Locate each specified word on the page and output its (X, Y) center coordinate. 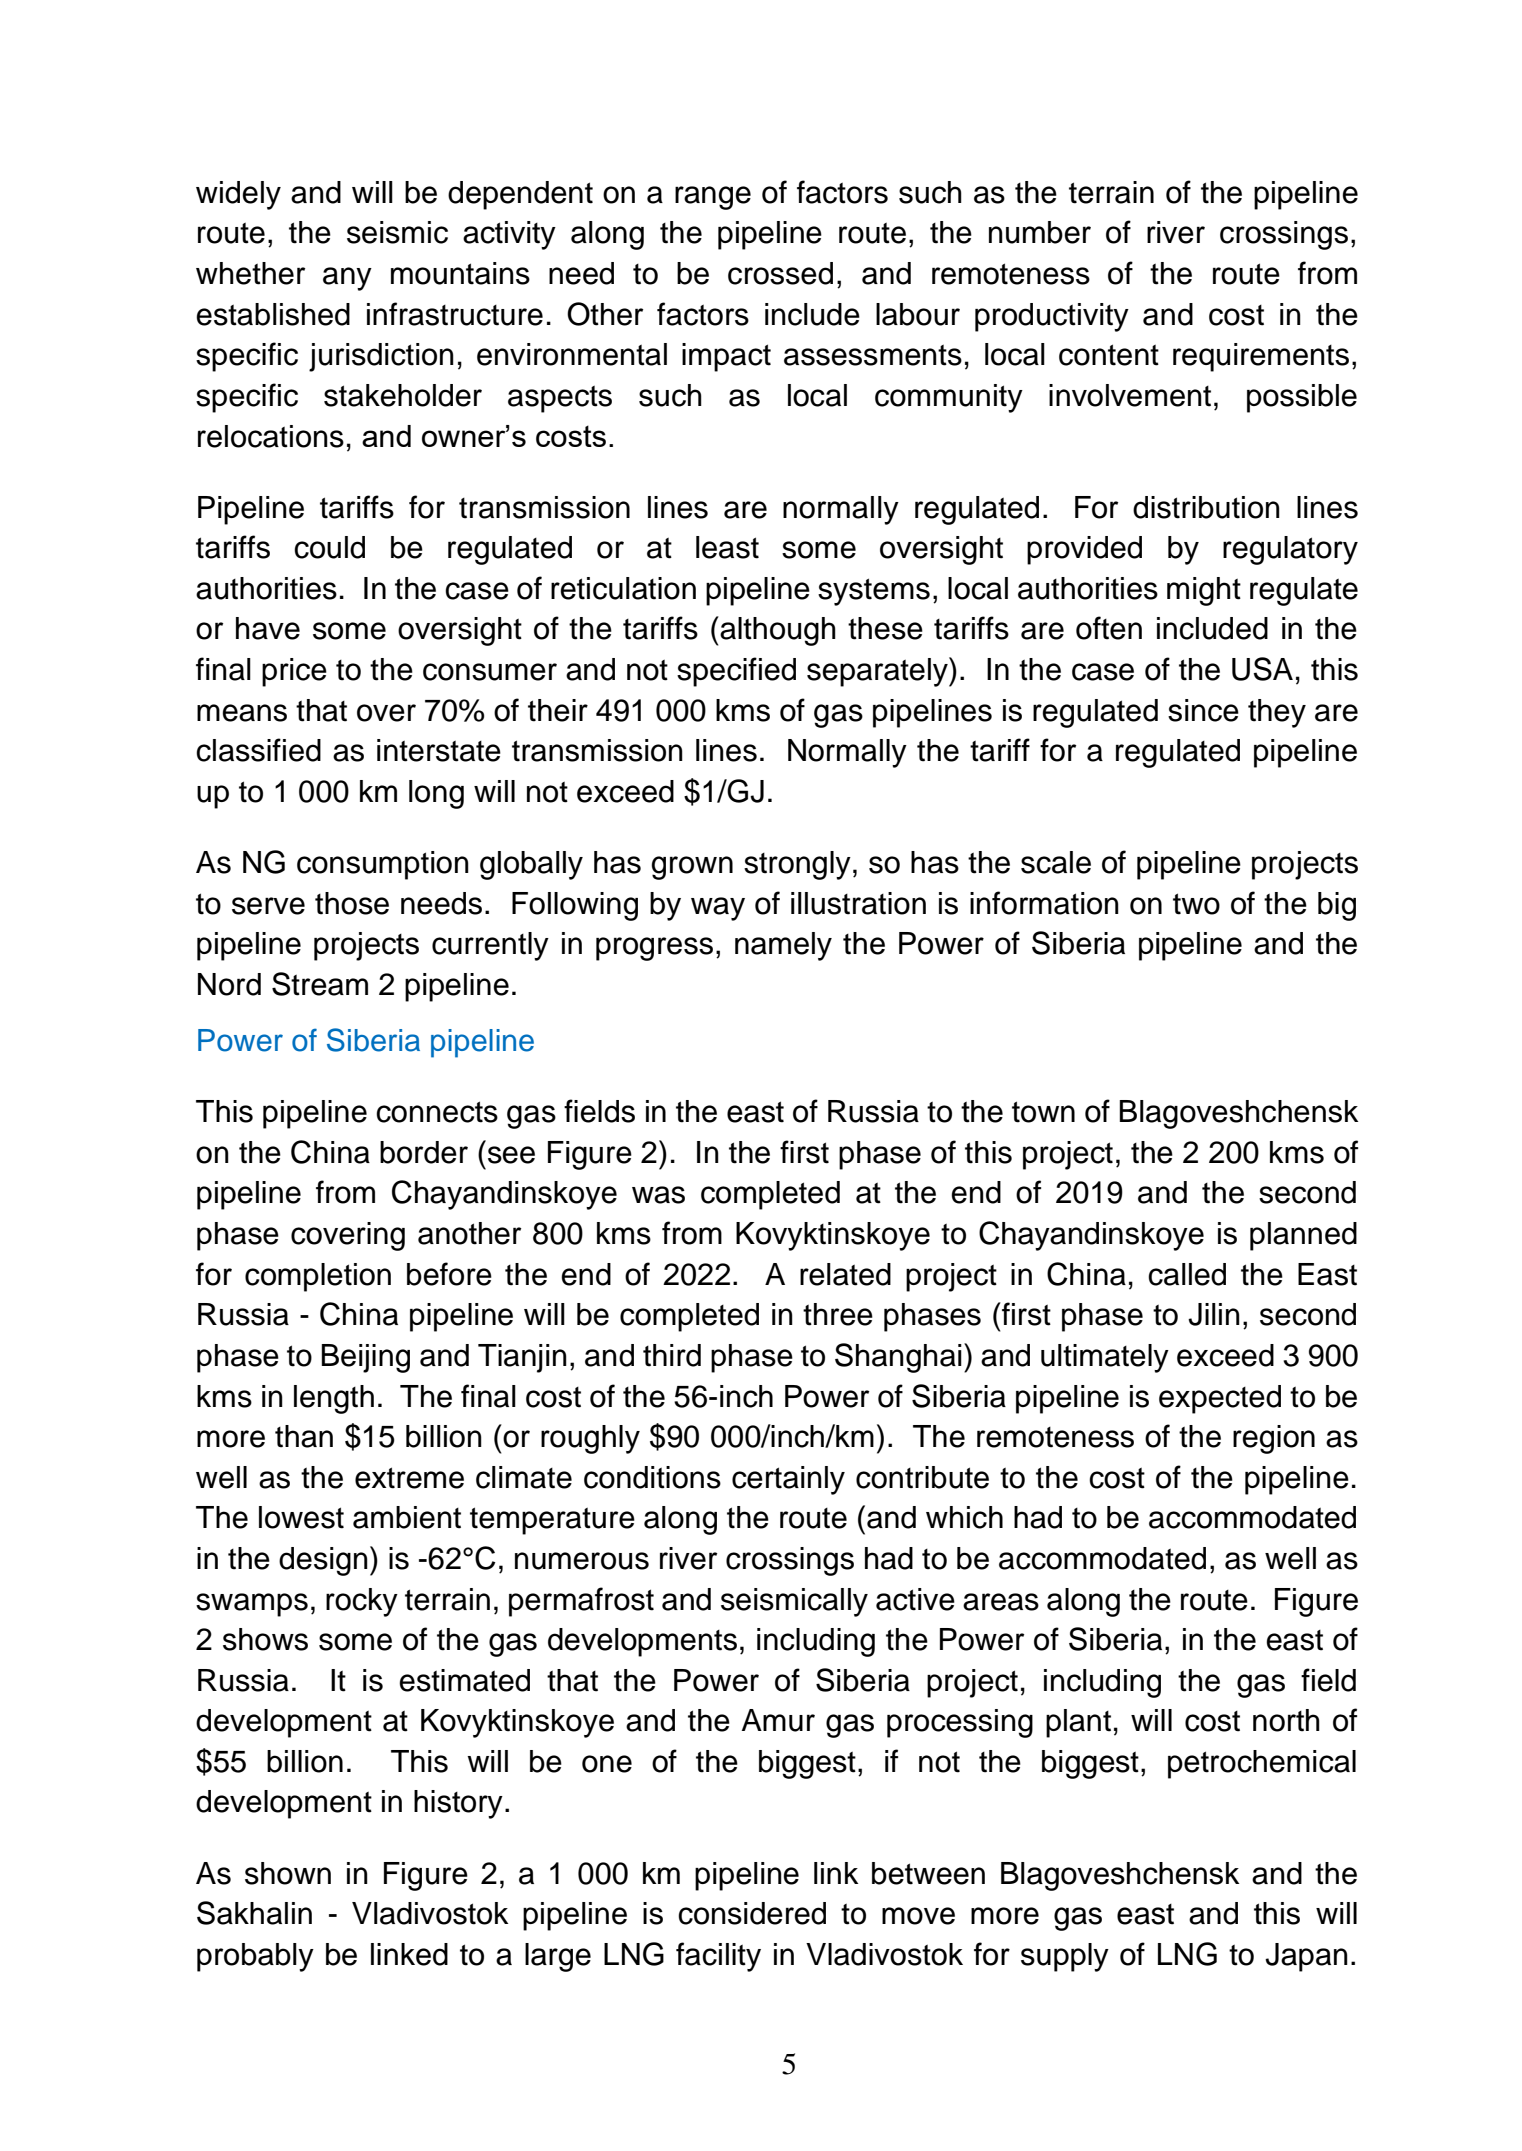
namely (783, 946)
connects (437, 1112)
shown (288, 1873)
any (347, 279)
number (1040, 232)
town (1043, 1112)
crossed (780, 273)
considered (752, 1913)
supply (1065, 1957)
